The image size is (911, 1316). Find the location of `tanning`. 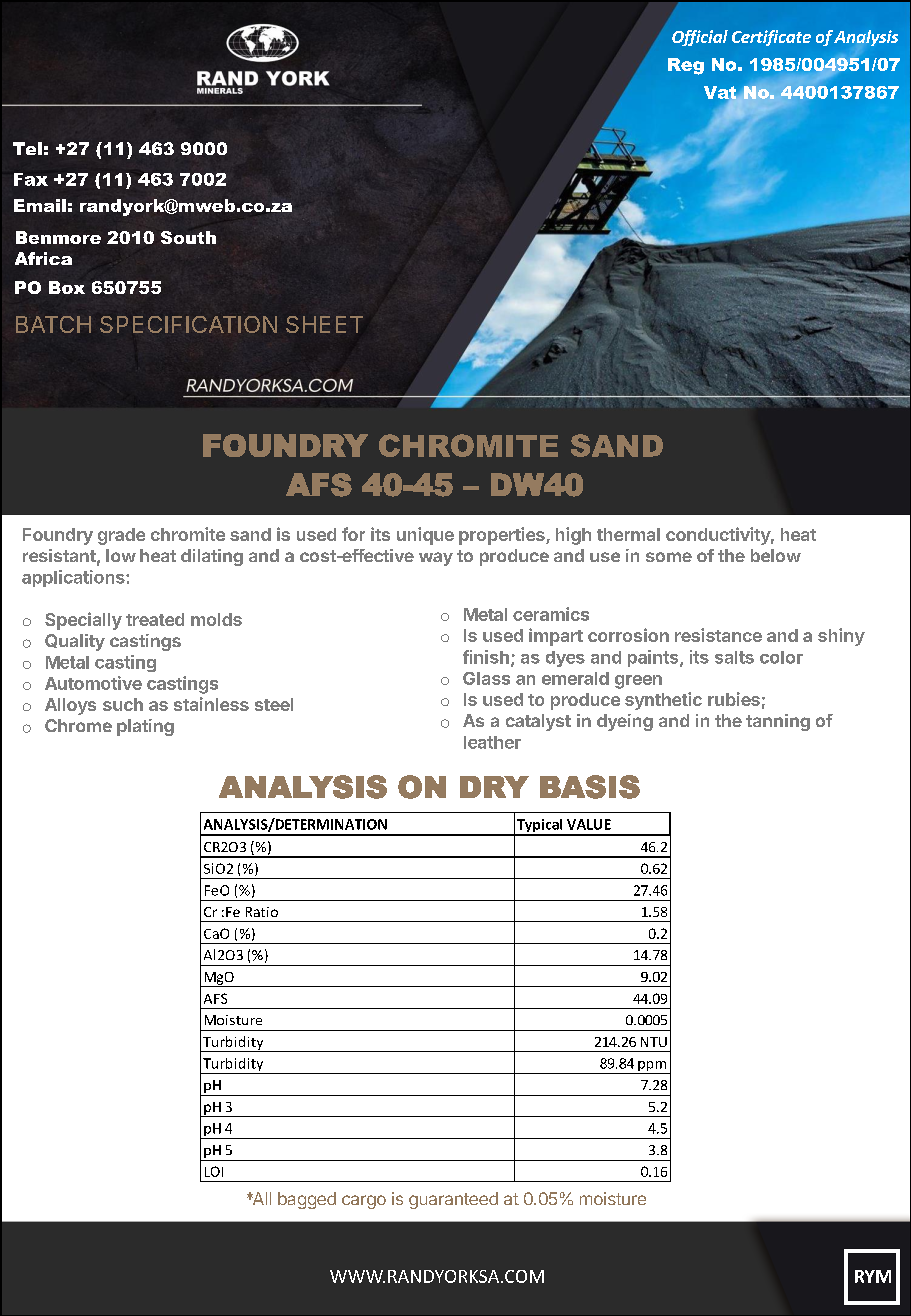

tanning is located at coordinates (778, 722).
